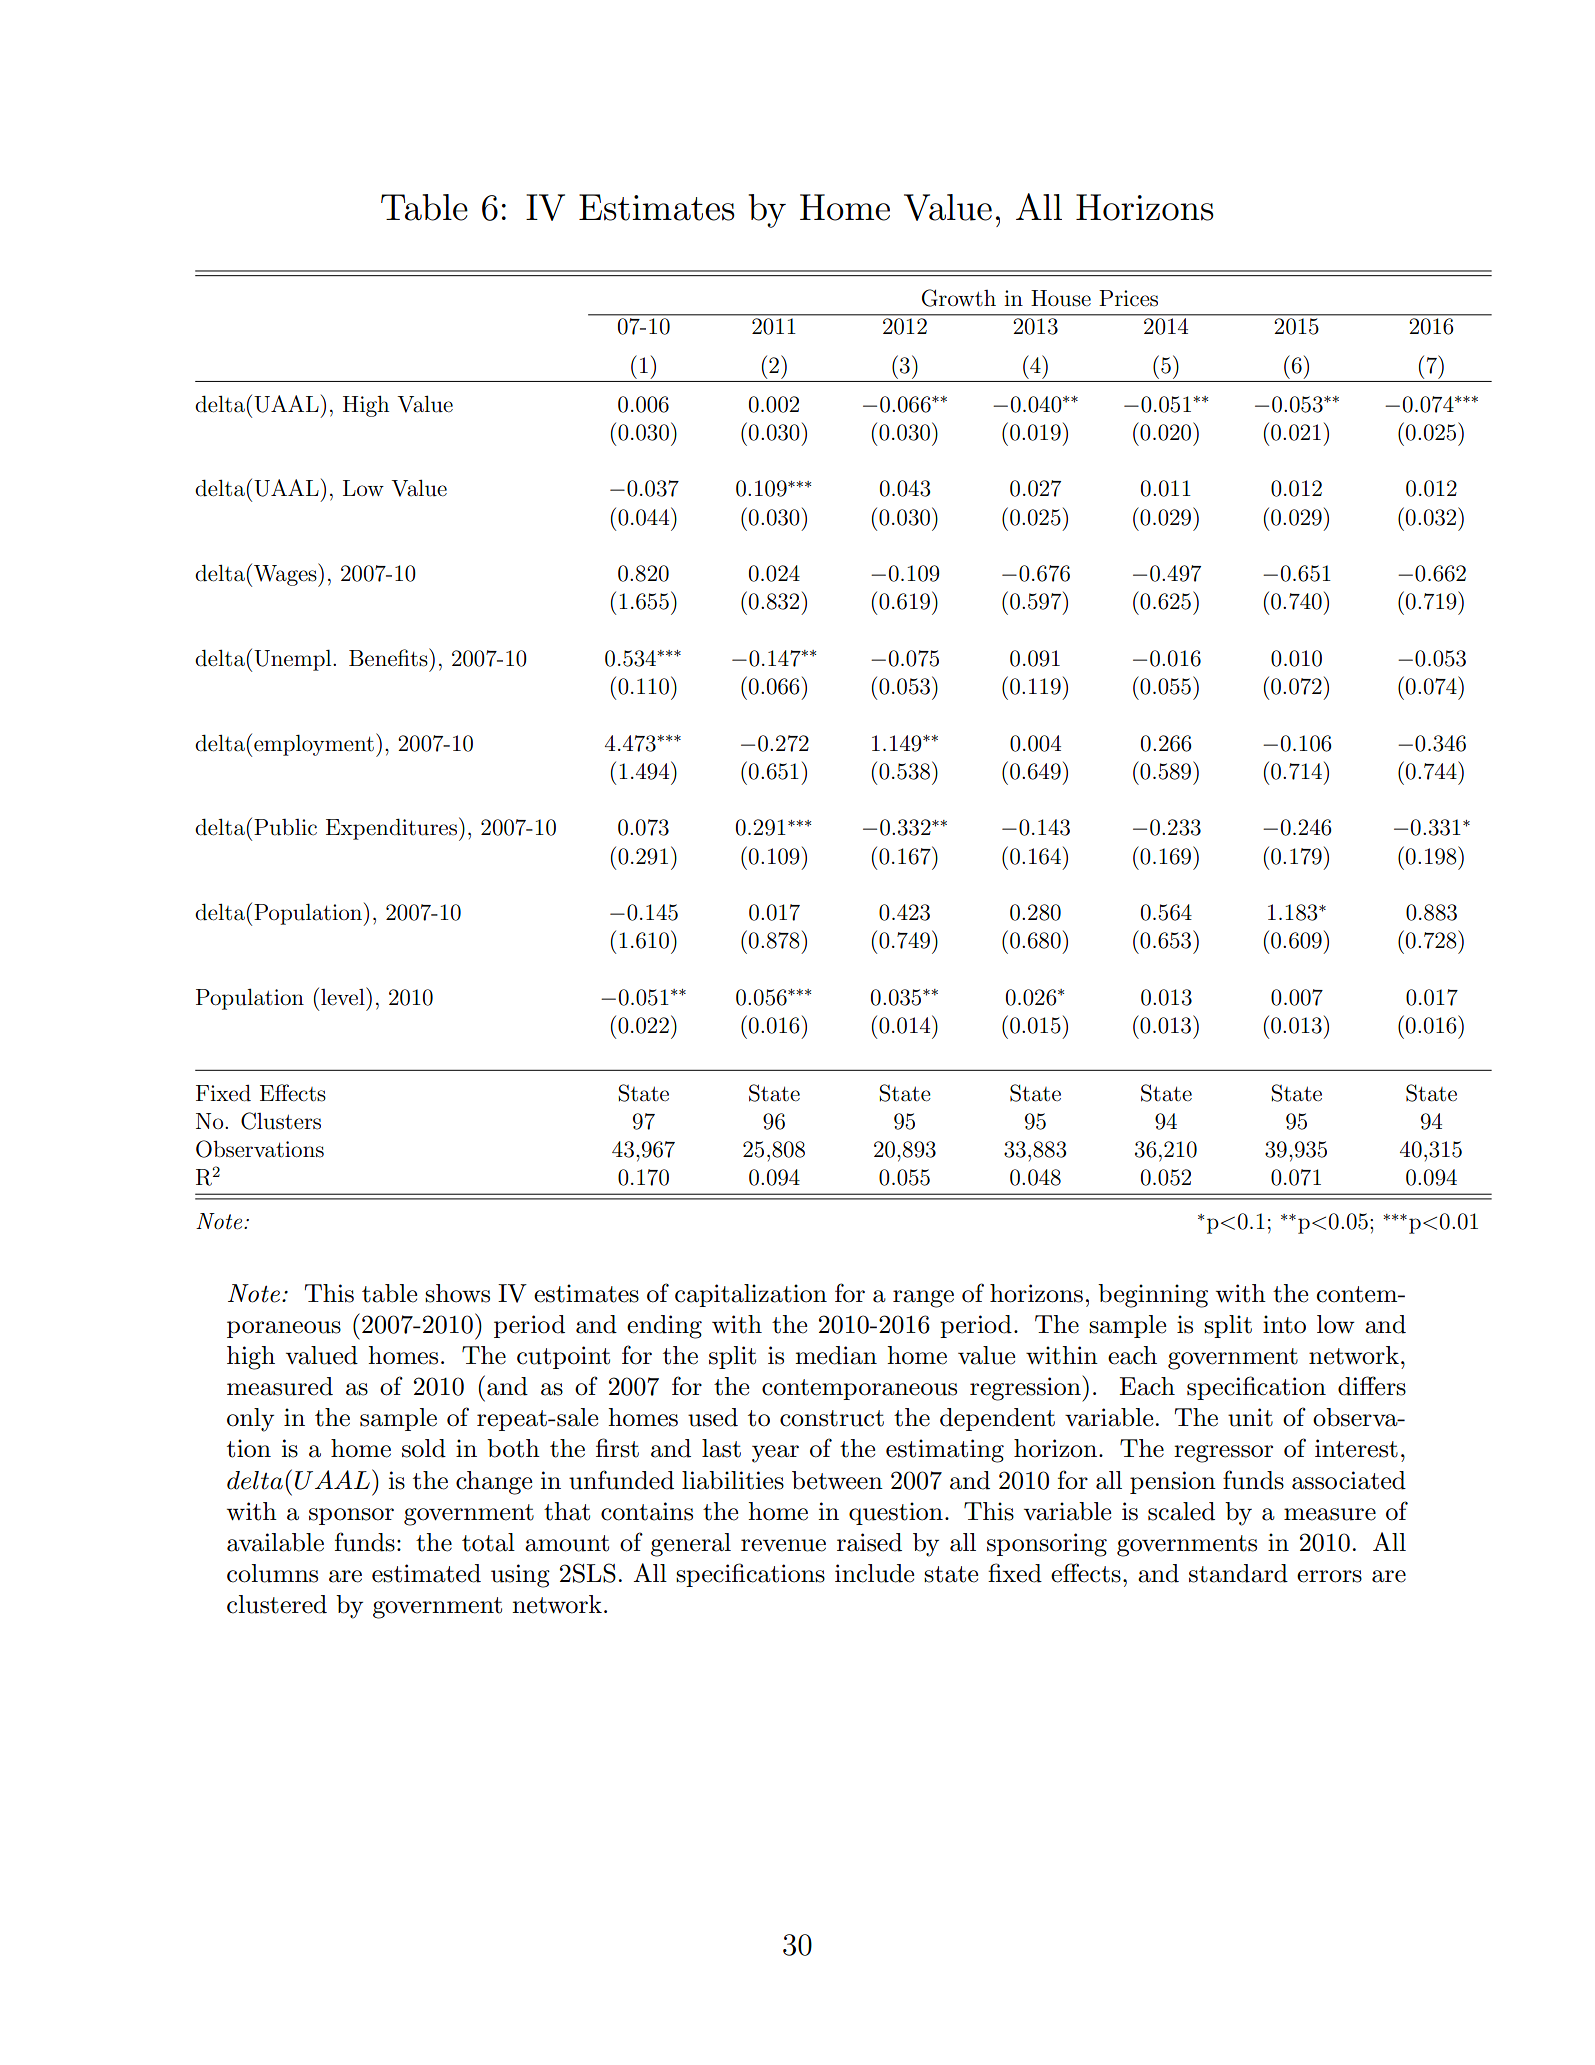  What do you see at coordinates (1061, 298) in the screenshot?
I see `House` at bounding box center [1061, 298].
